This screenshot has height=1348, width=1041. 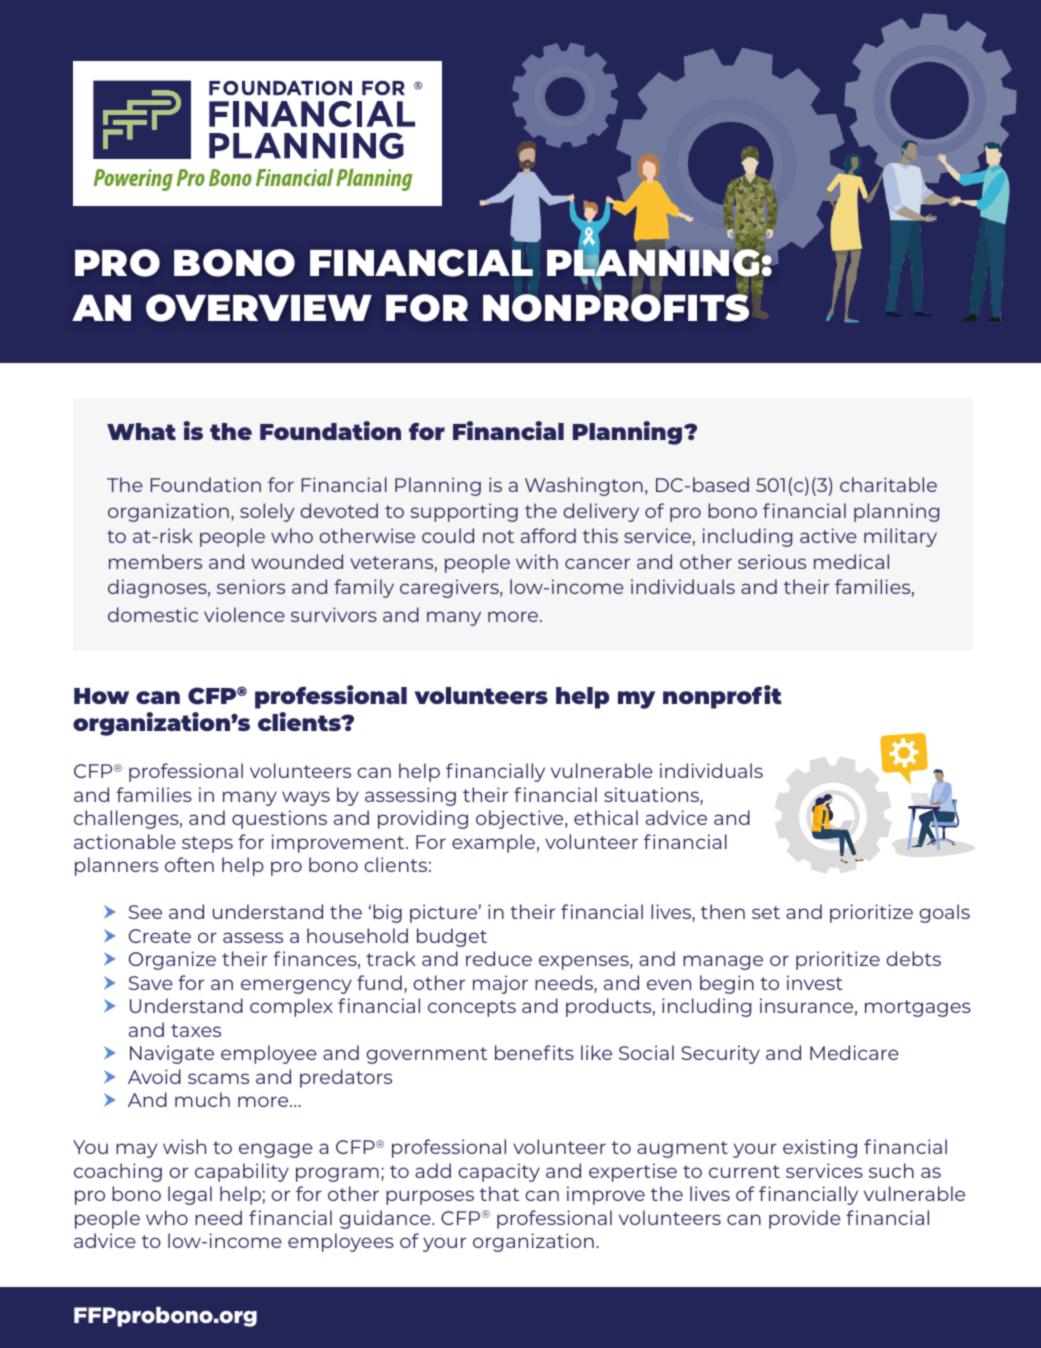 I want to click on legal, so click(x=190, y=1195).
